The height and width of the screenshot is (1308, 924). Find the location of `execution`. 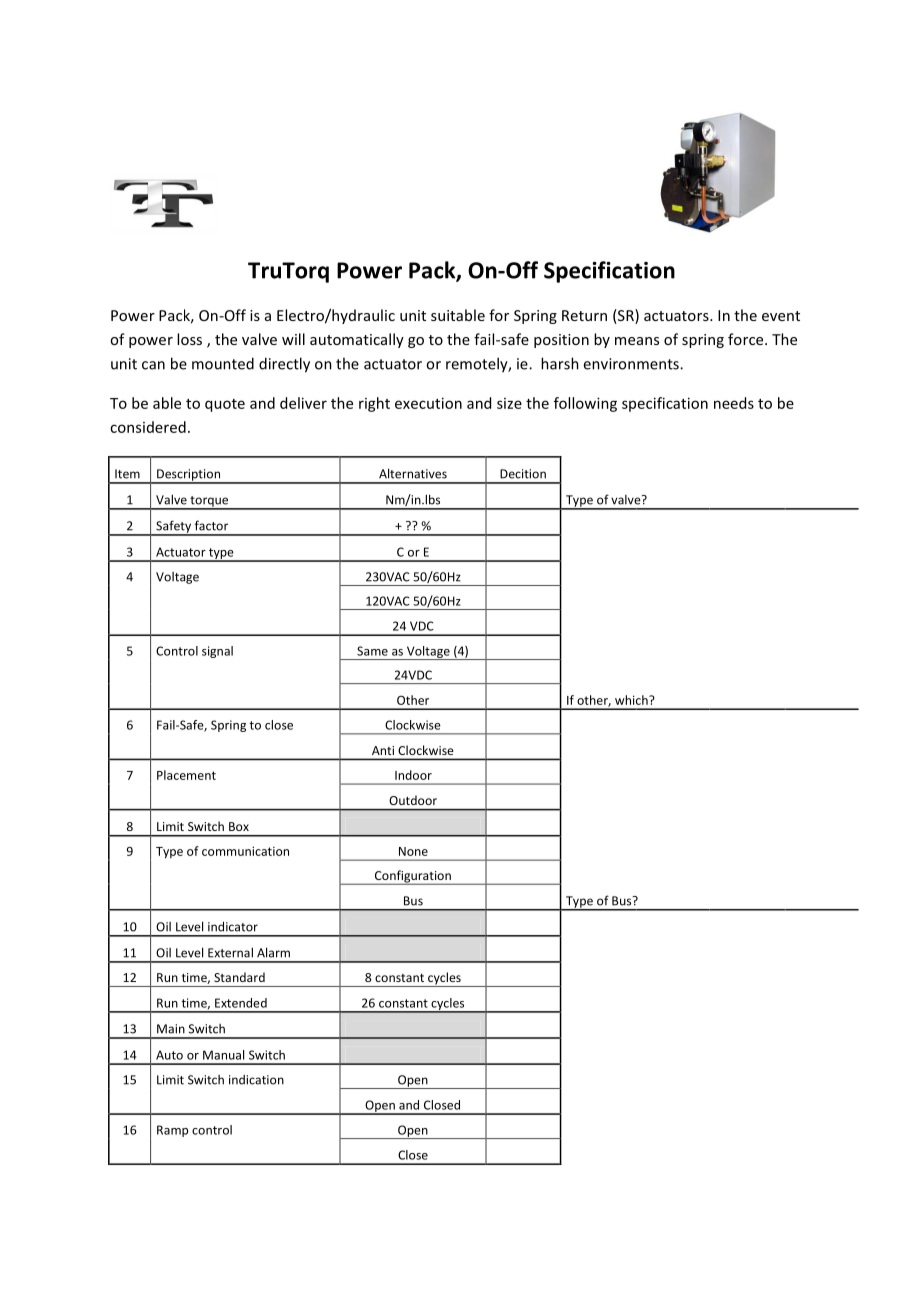

execution is located at coordinates (428, 403).
